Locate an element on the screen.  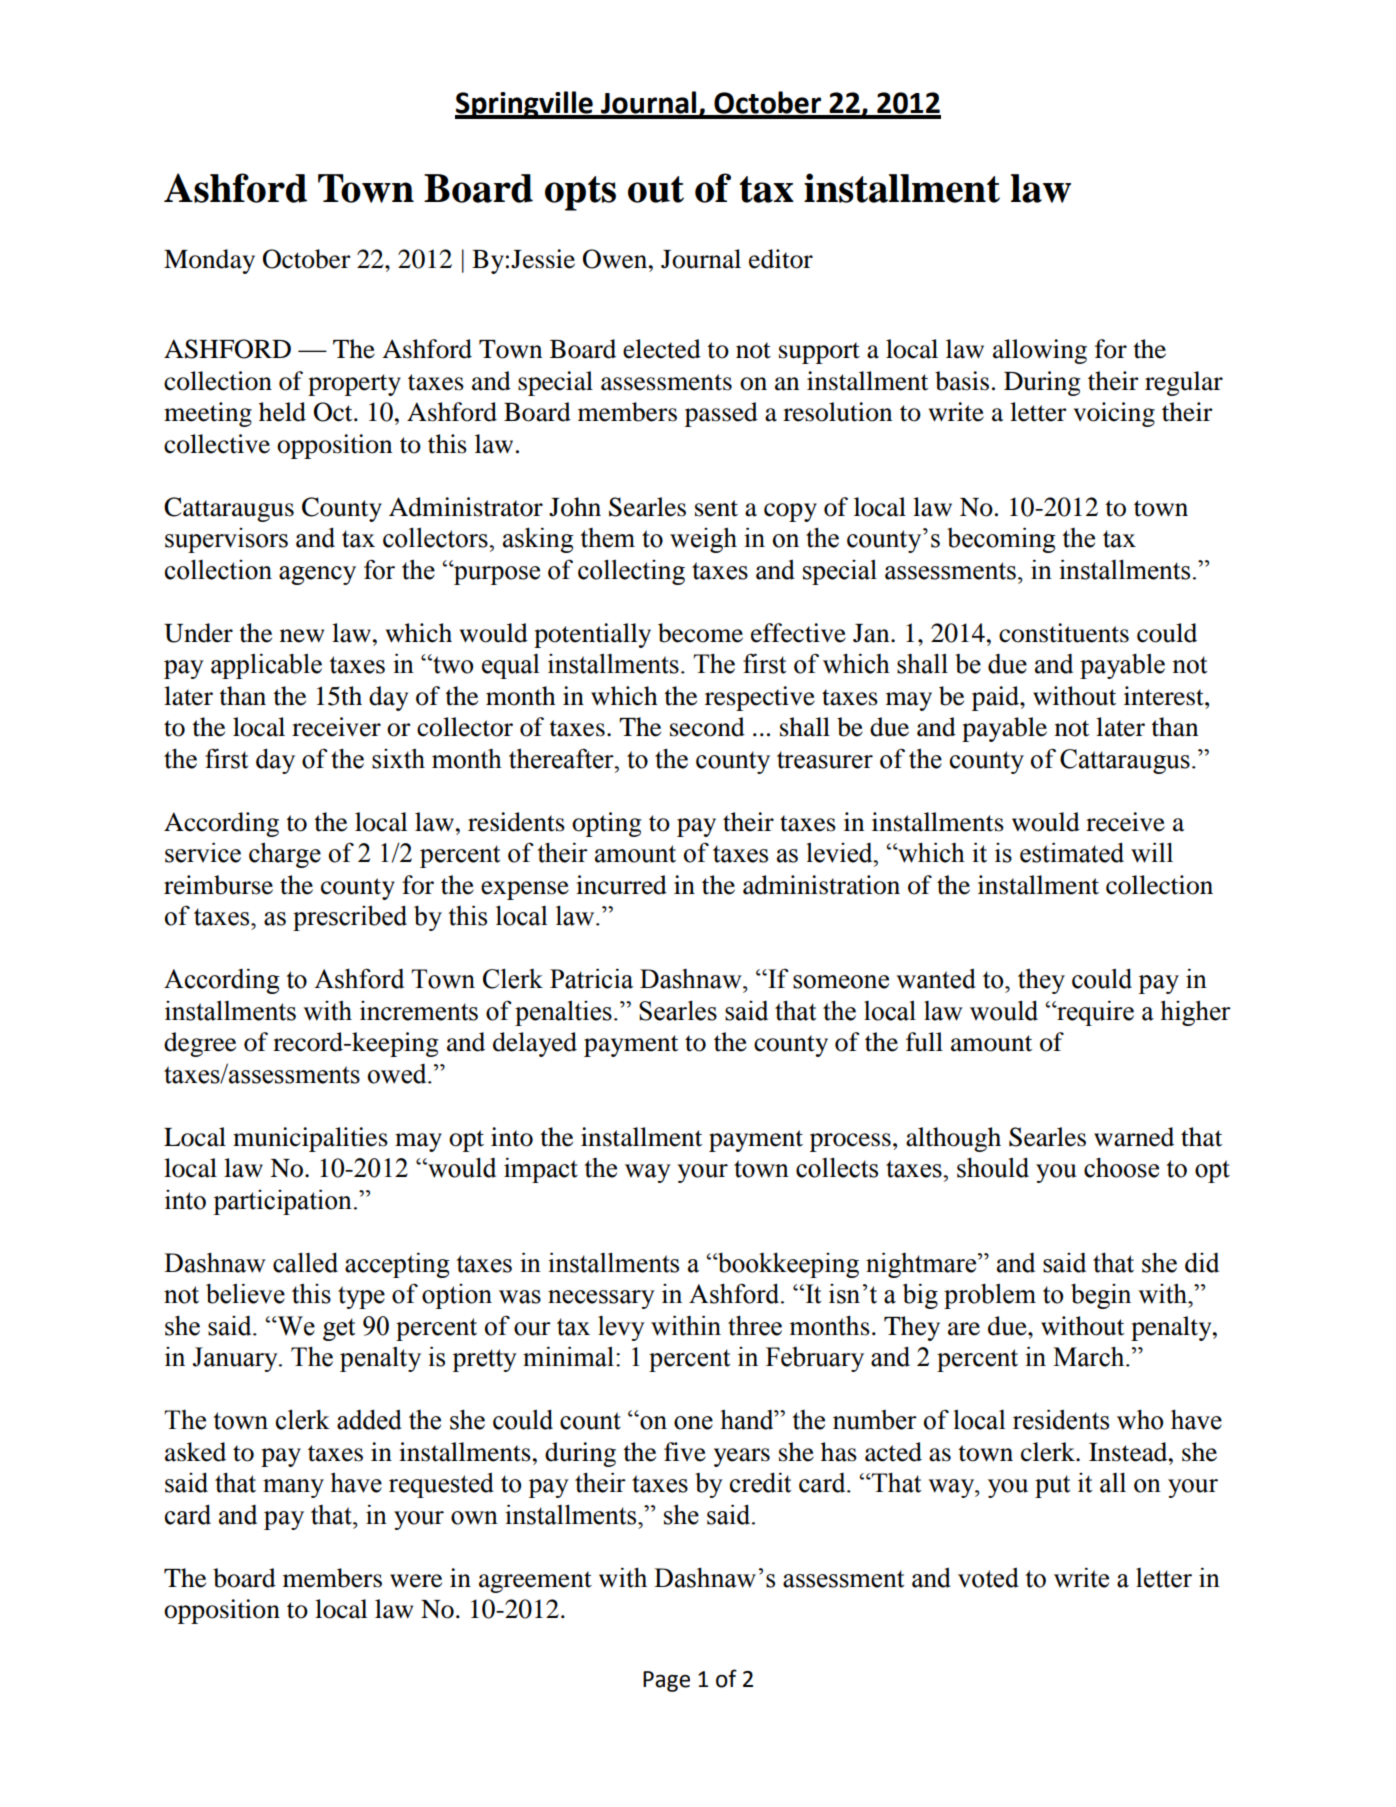
require is located at coordinates (1094, 1013).
